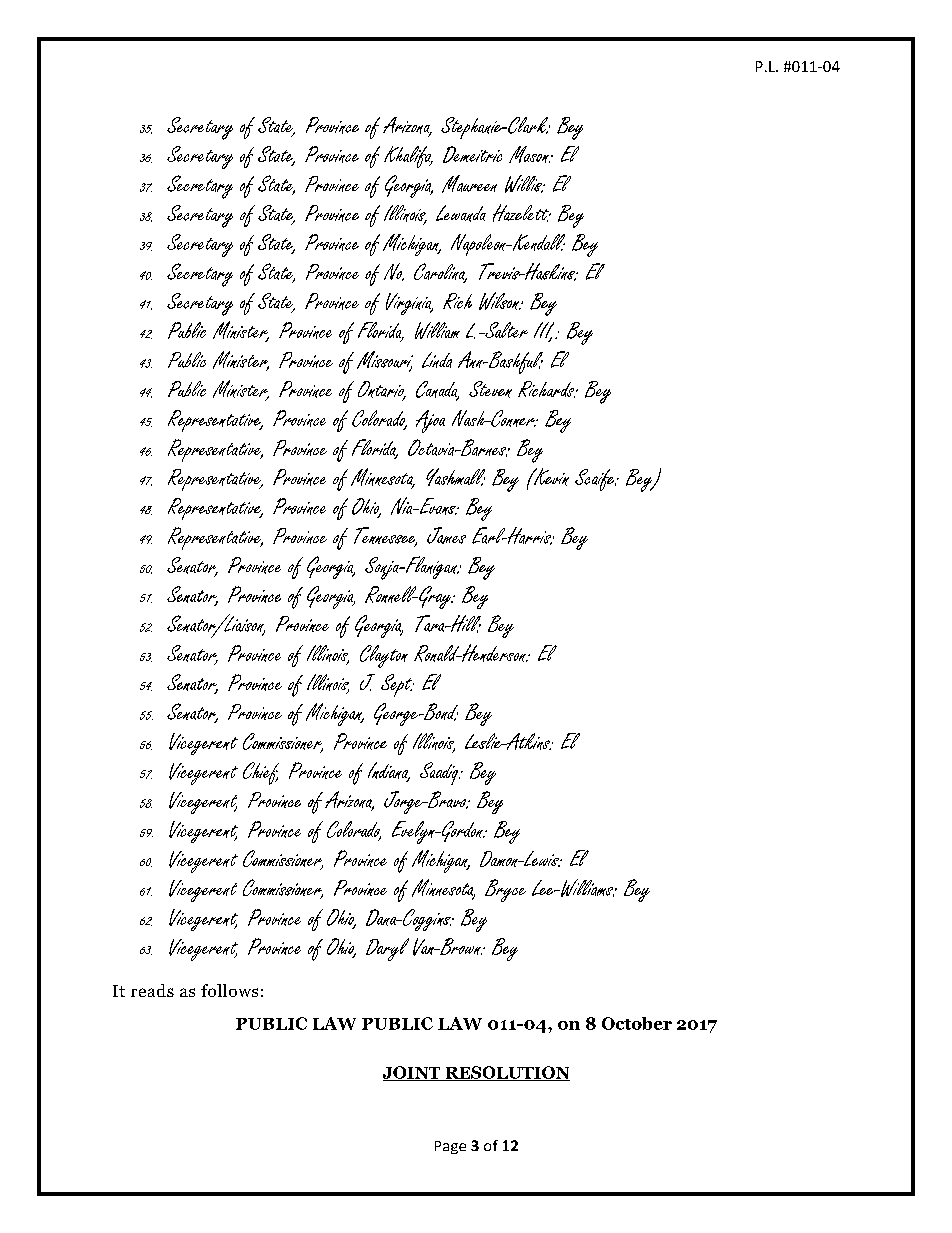  Describe the element at coordinates (261, 773) in the document. I see `Chief` at that location.
